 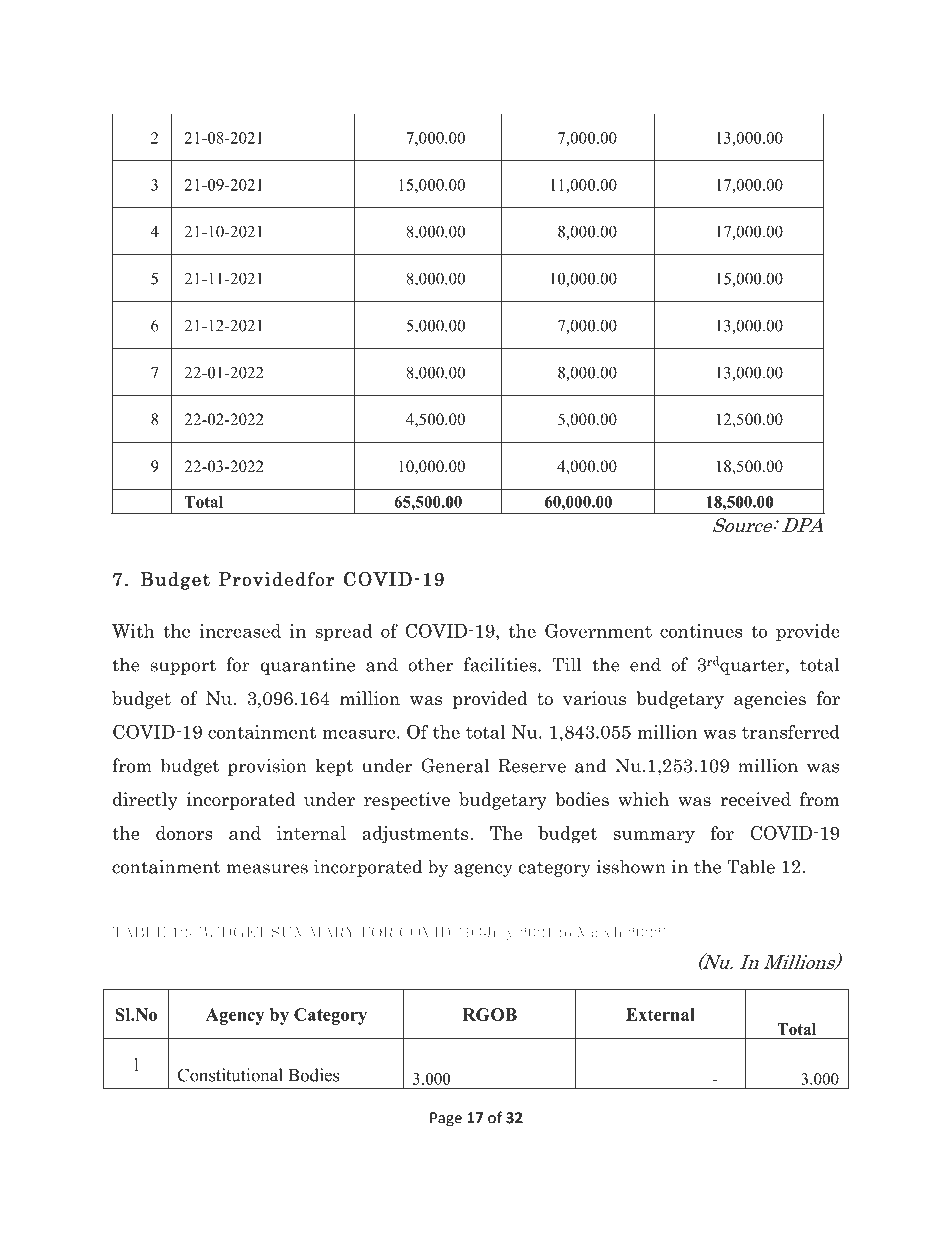 I want to click on increased, so click(x=240, y=631).
